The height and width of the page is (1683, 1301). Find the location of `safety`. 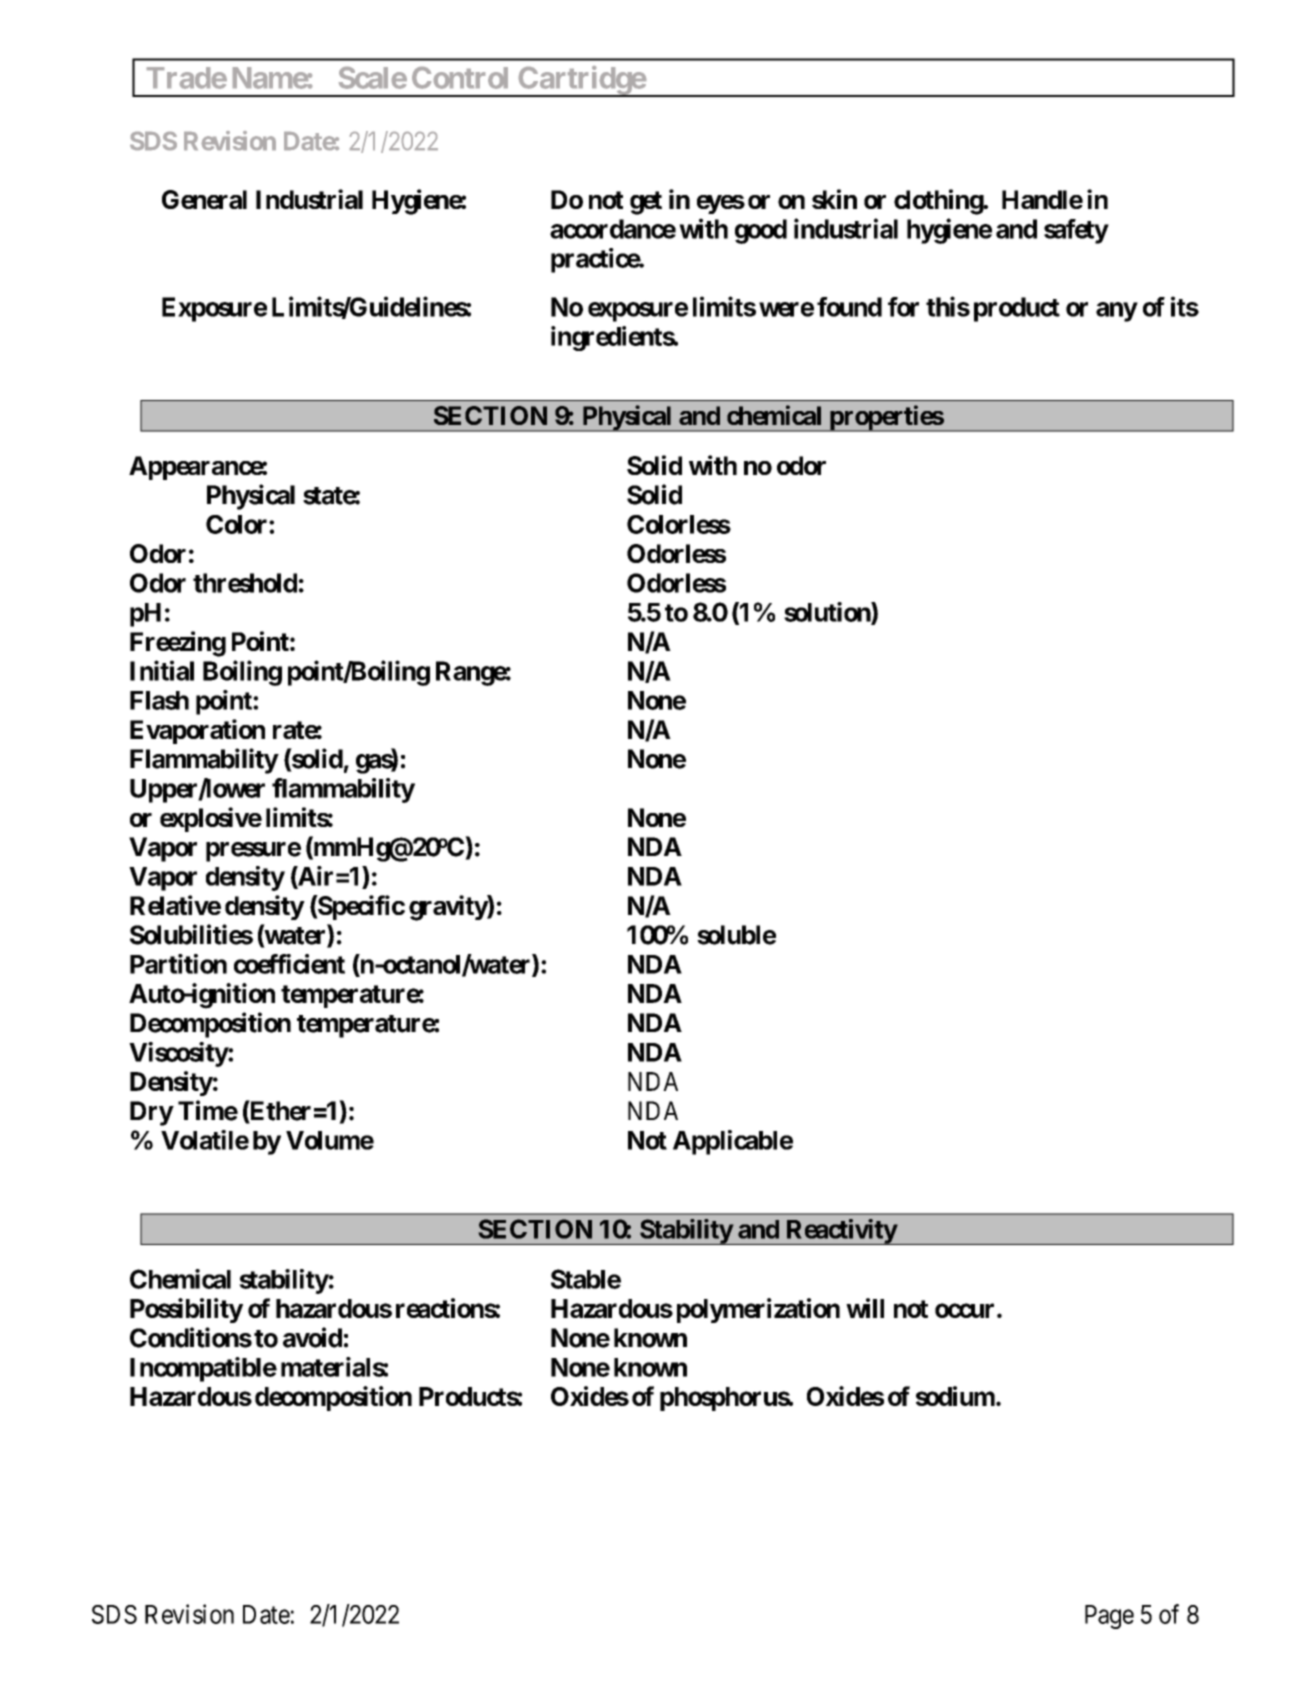

safety is located at coordinates (1076, 231).
